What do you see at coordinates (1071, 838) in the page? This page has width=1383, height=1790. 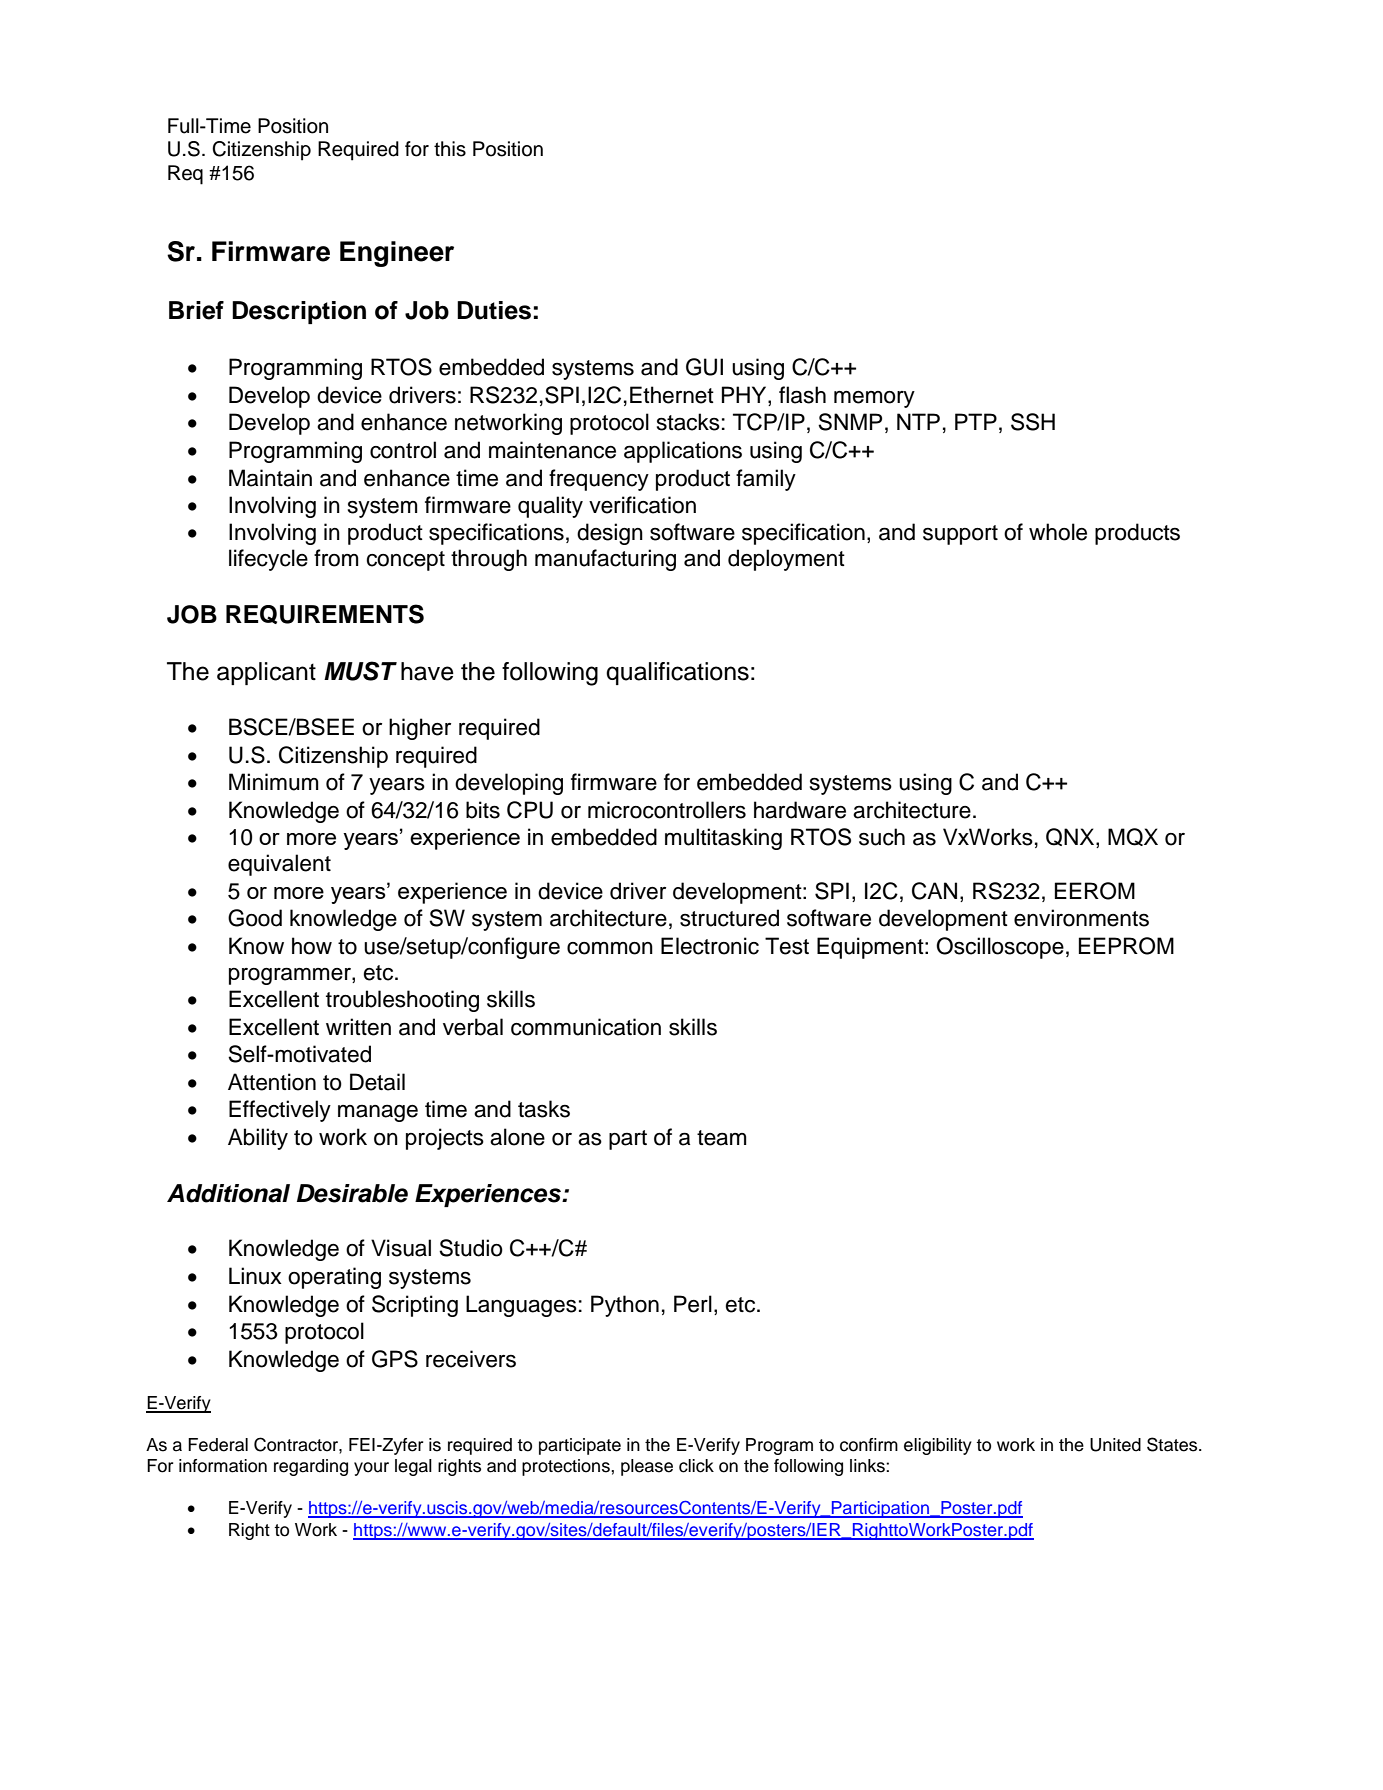 I see `QNX` at bounding box center [1071, 838].
